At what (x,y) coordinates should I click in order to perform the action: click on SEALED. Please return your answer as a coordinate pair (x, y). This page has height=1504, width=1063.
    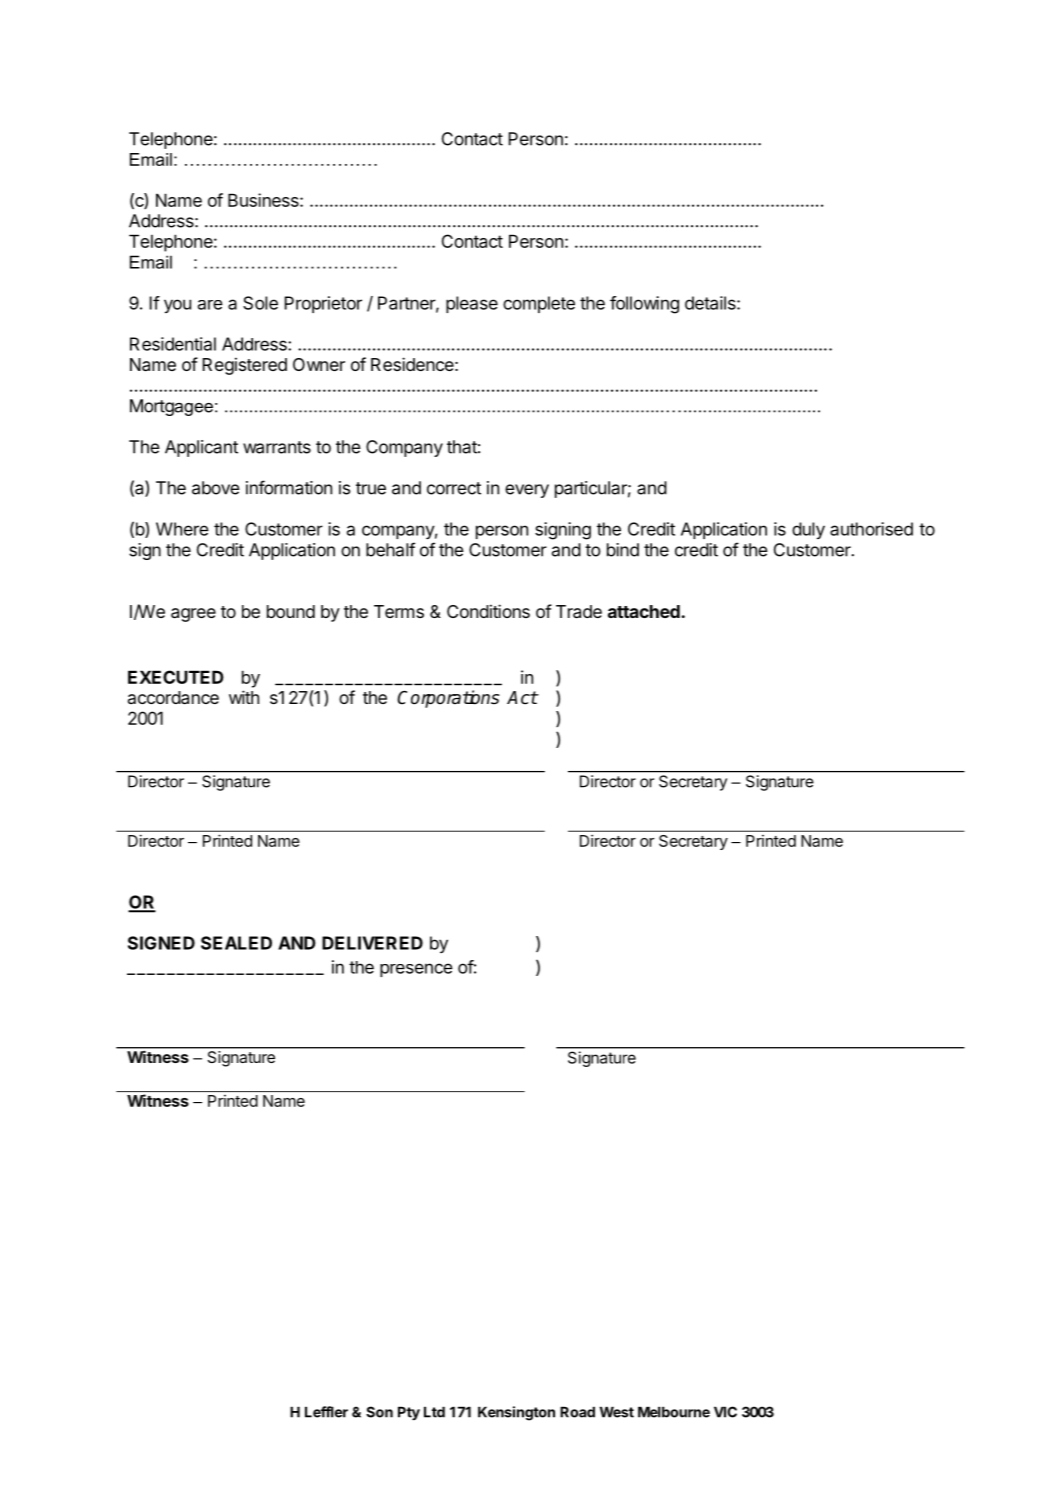
    Looking at the image, I should click on (236, 943).
